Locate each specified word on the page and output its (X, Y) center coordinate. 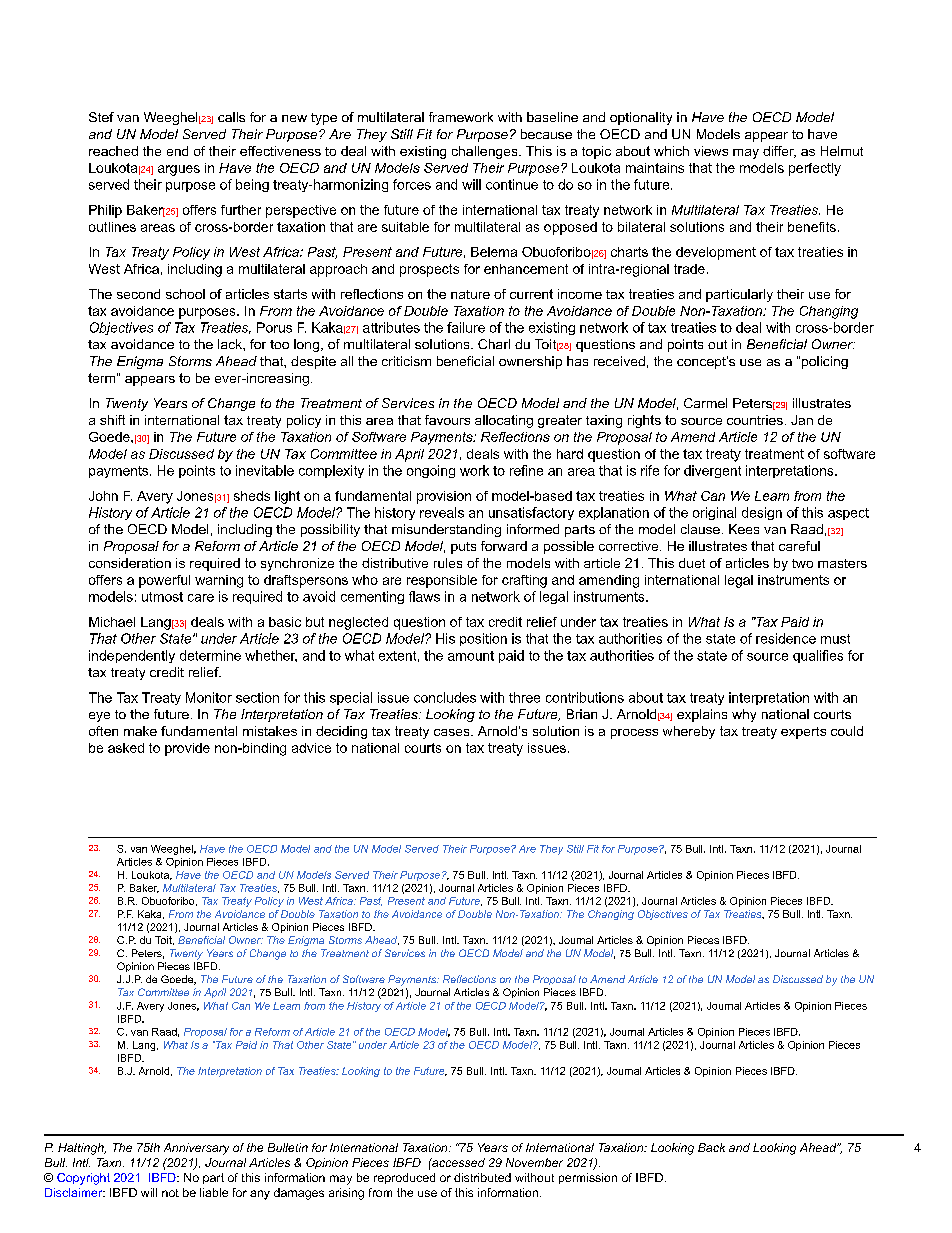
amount (471, 656)
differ (779, 152)
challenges (486, 152)
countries (755, 420)
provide (187, 749)
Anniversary (196, 1149)
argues (179, 170)
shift (112, 420)
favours (447, 420)
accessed (457, 1162)
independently (132, 656)
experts (803, 733)
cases (453, 732)
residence (786, 638)
